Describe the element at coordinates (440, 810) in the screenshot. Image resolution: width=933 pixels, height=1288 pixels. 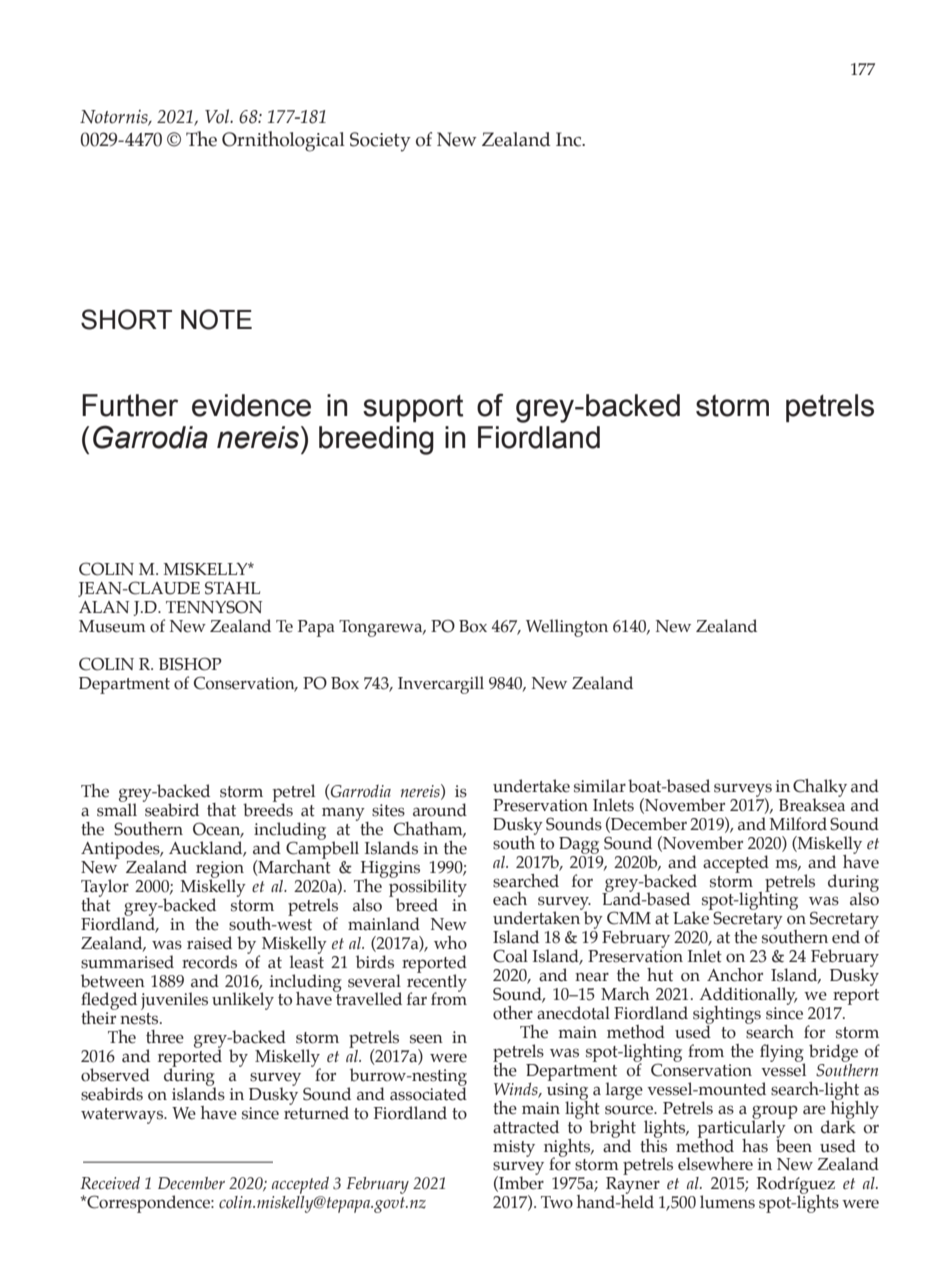
I see `around` at that location.
